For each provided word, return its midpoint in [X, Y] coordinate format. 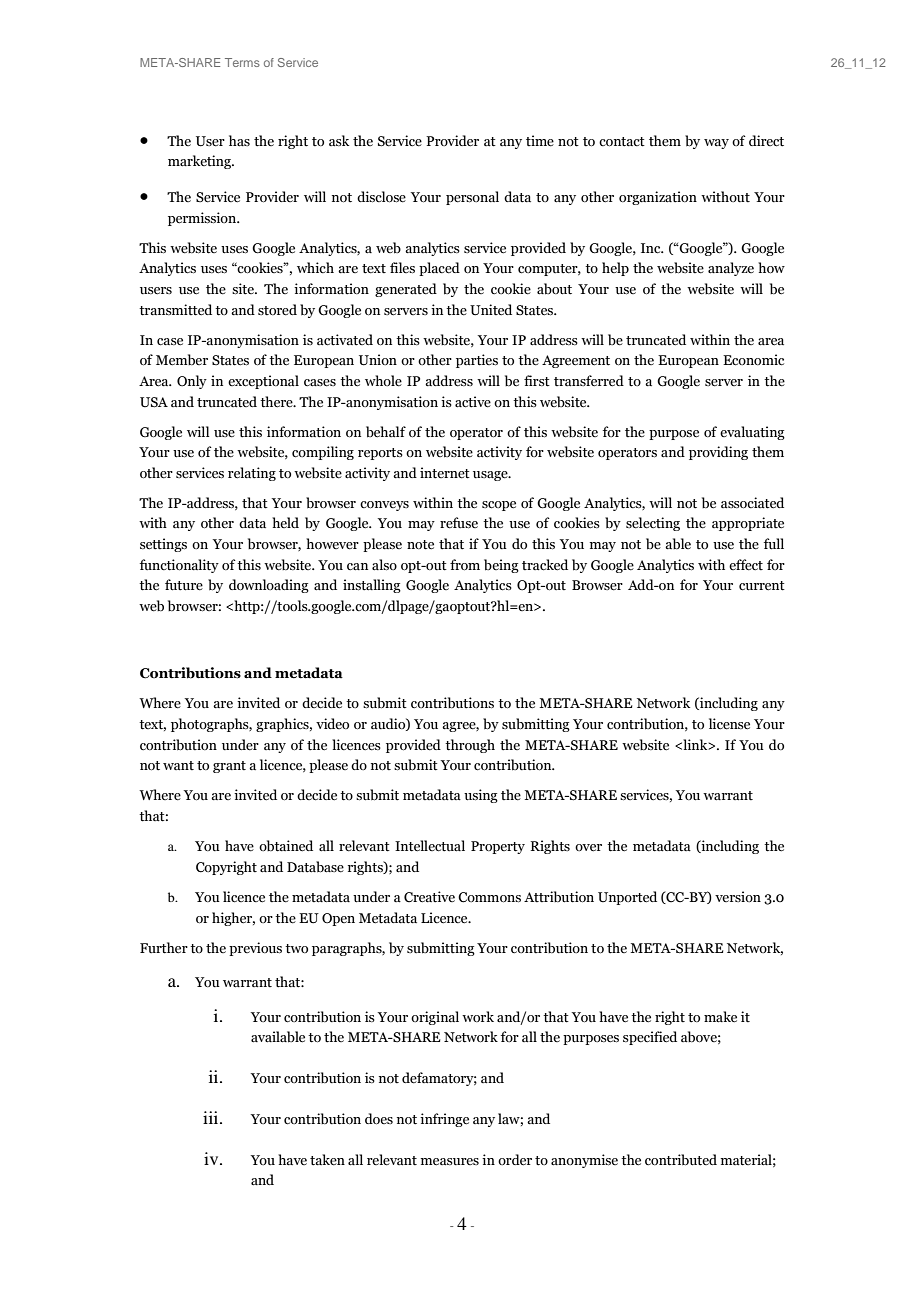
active [473, 402]
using [481, 796]
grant [229, 767]
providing [718, 453]
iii [212, 1117]
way [716, 144]
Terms [242, 62]
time [540, 141]
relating [252, 474]
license [729, 724]
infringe [444, 1120]
